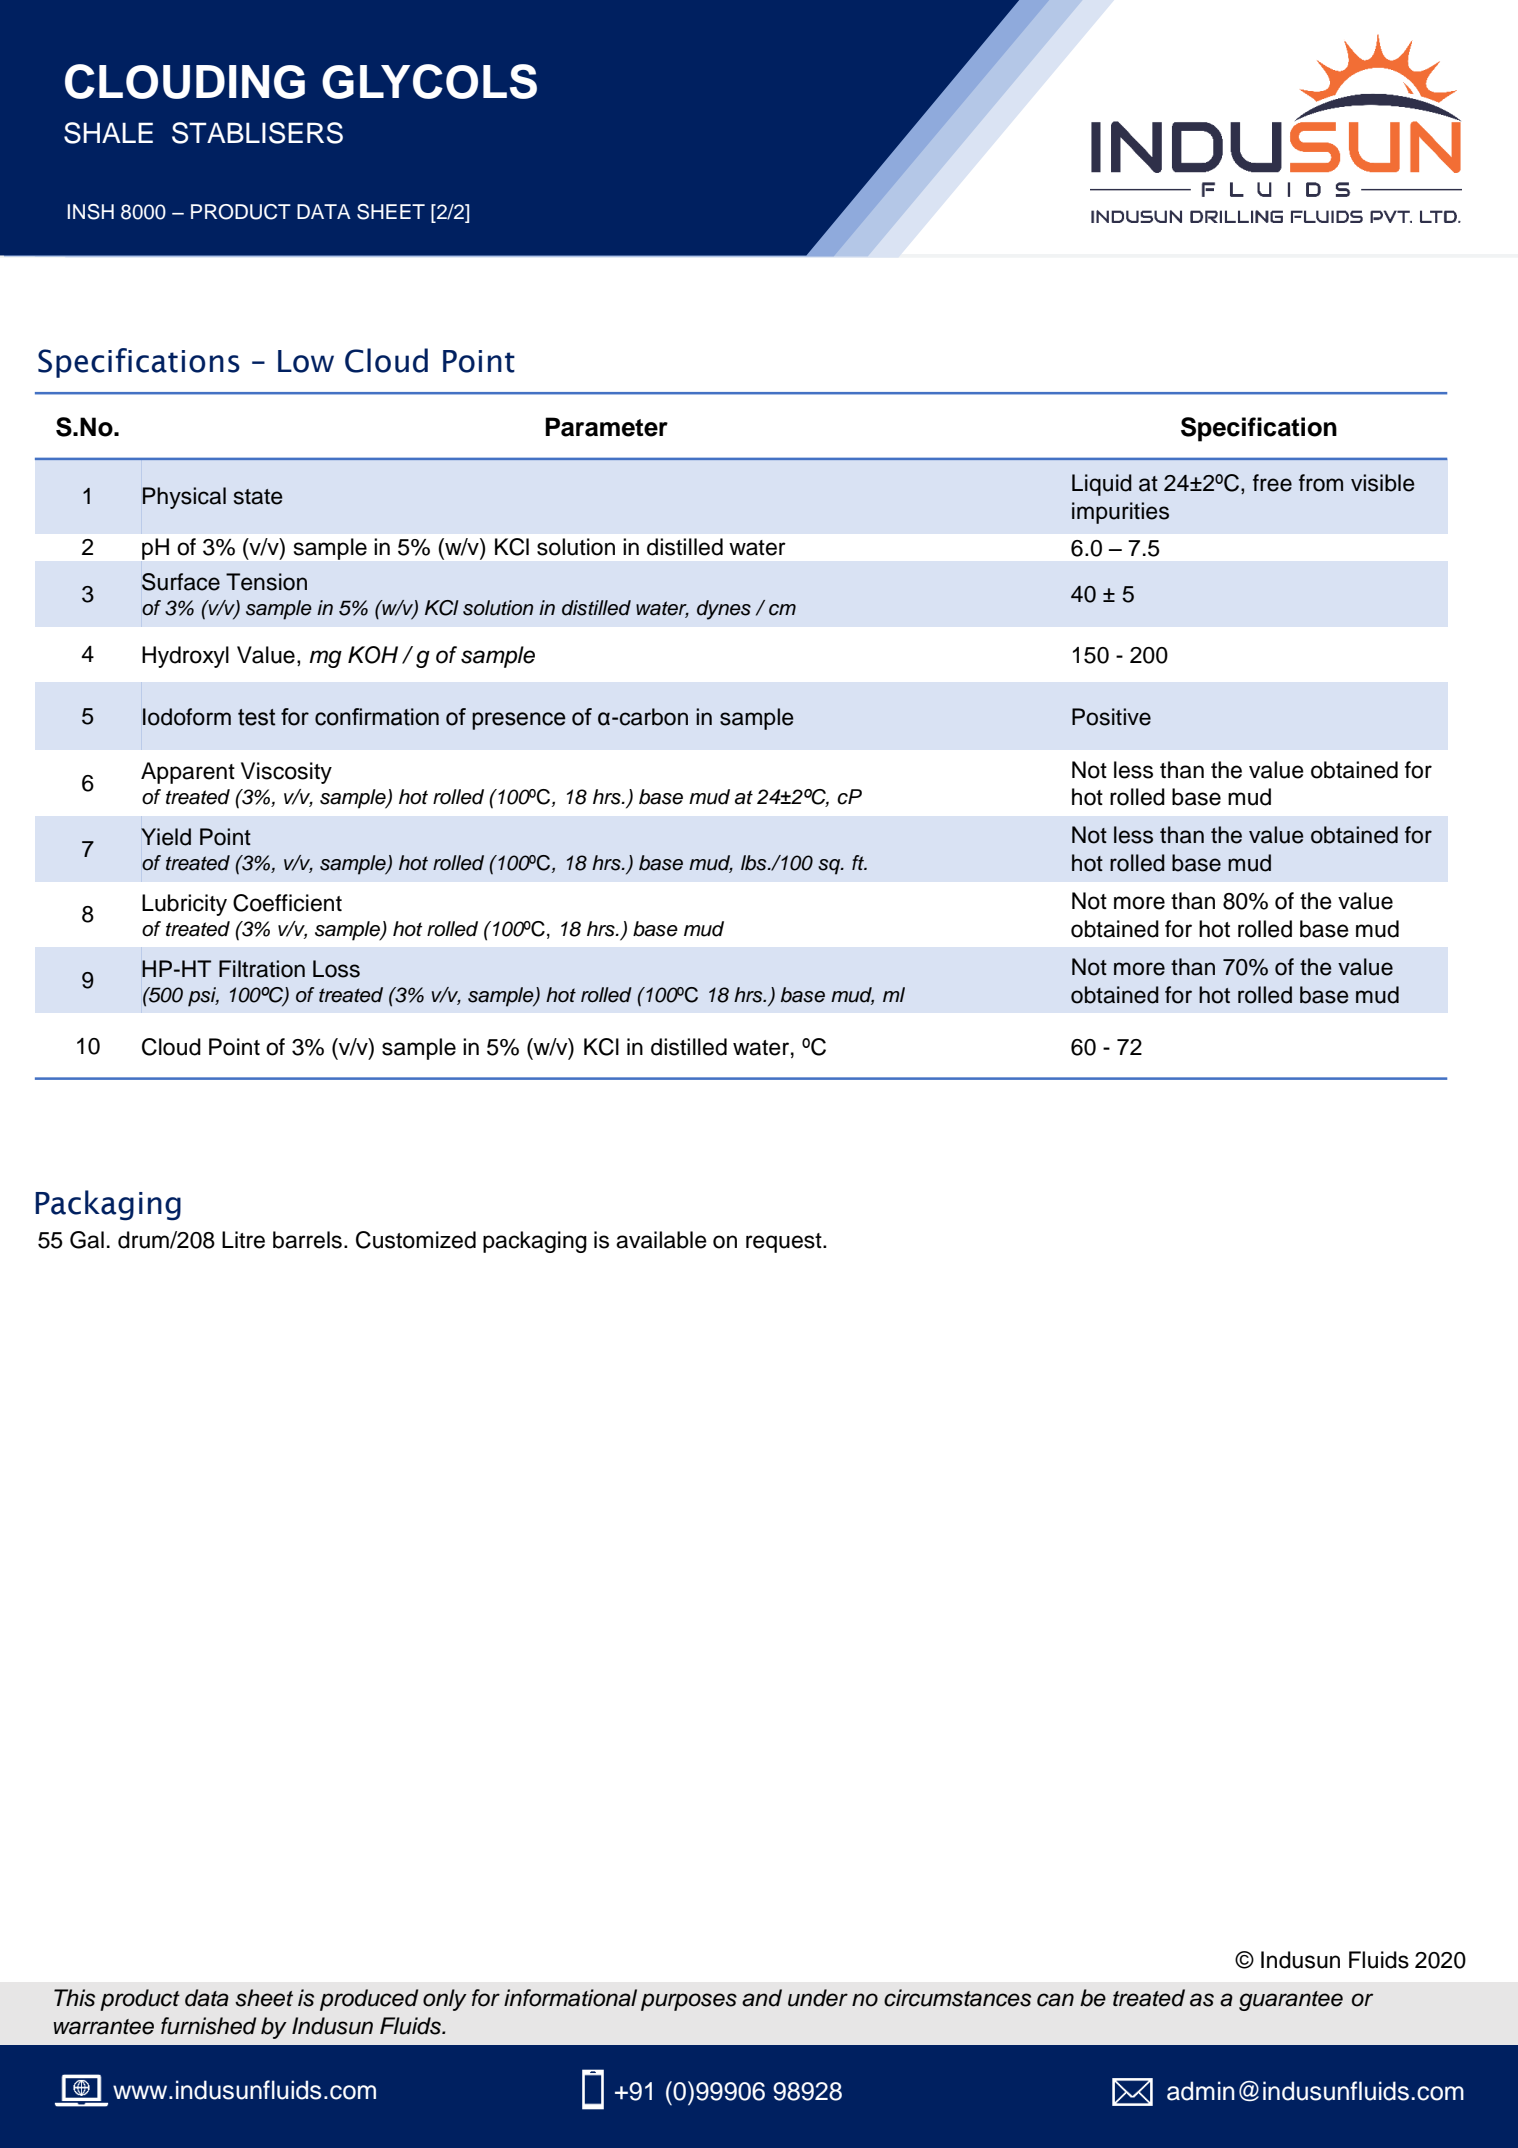 This screenshot has width=1518, height=2148. I want to click on furnished, so click(208, 2026).
